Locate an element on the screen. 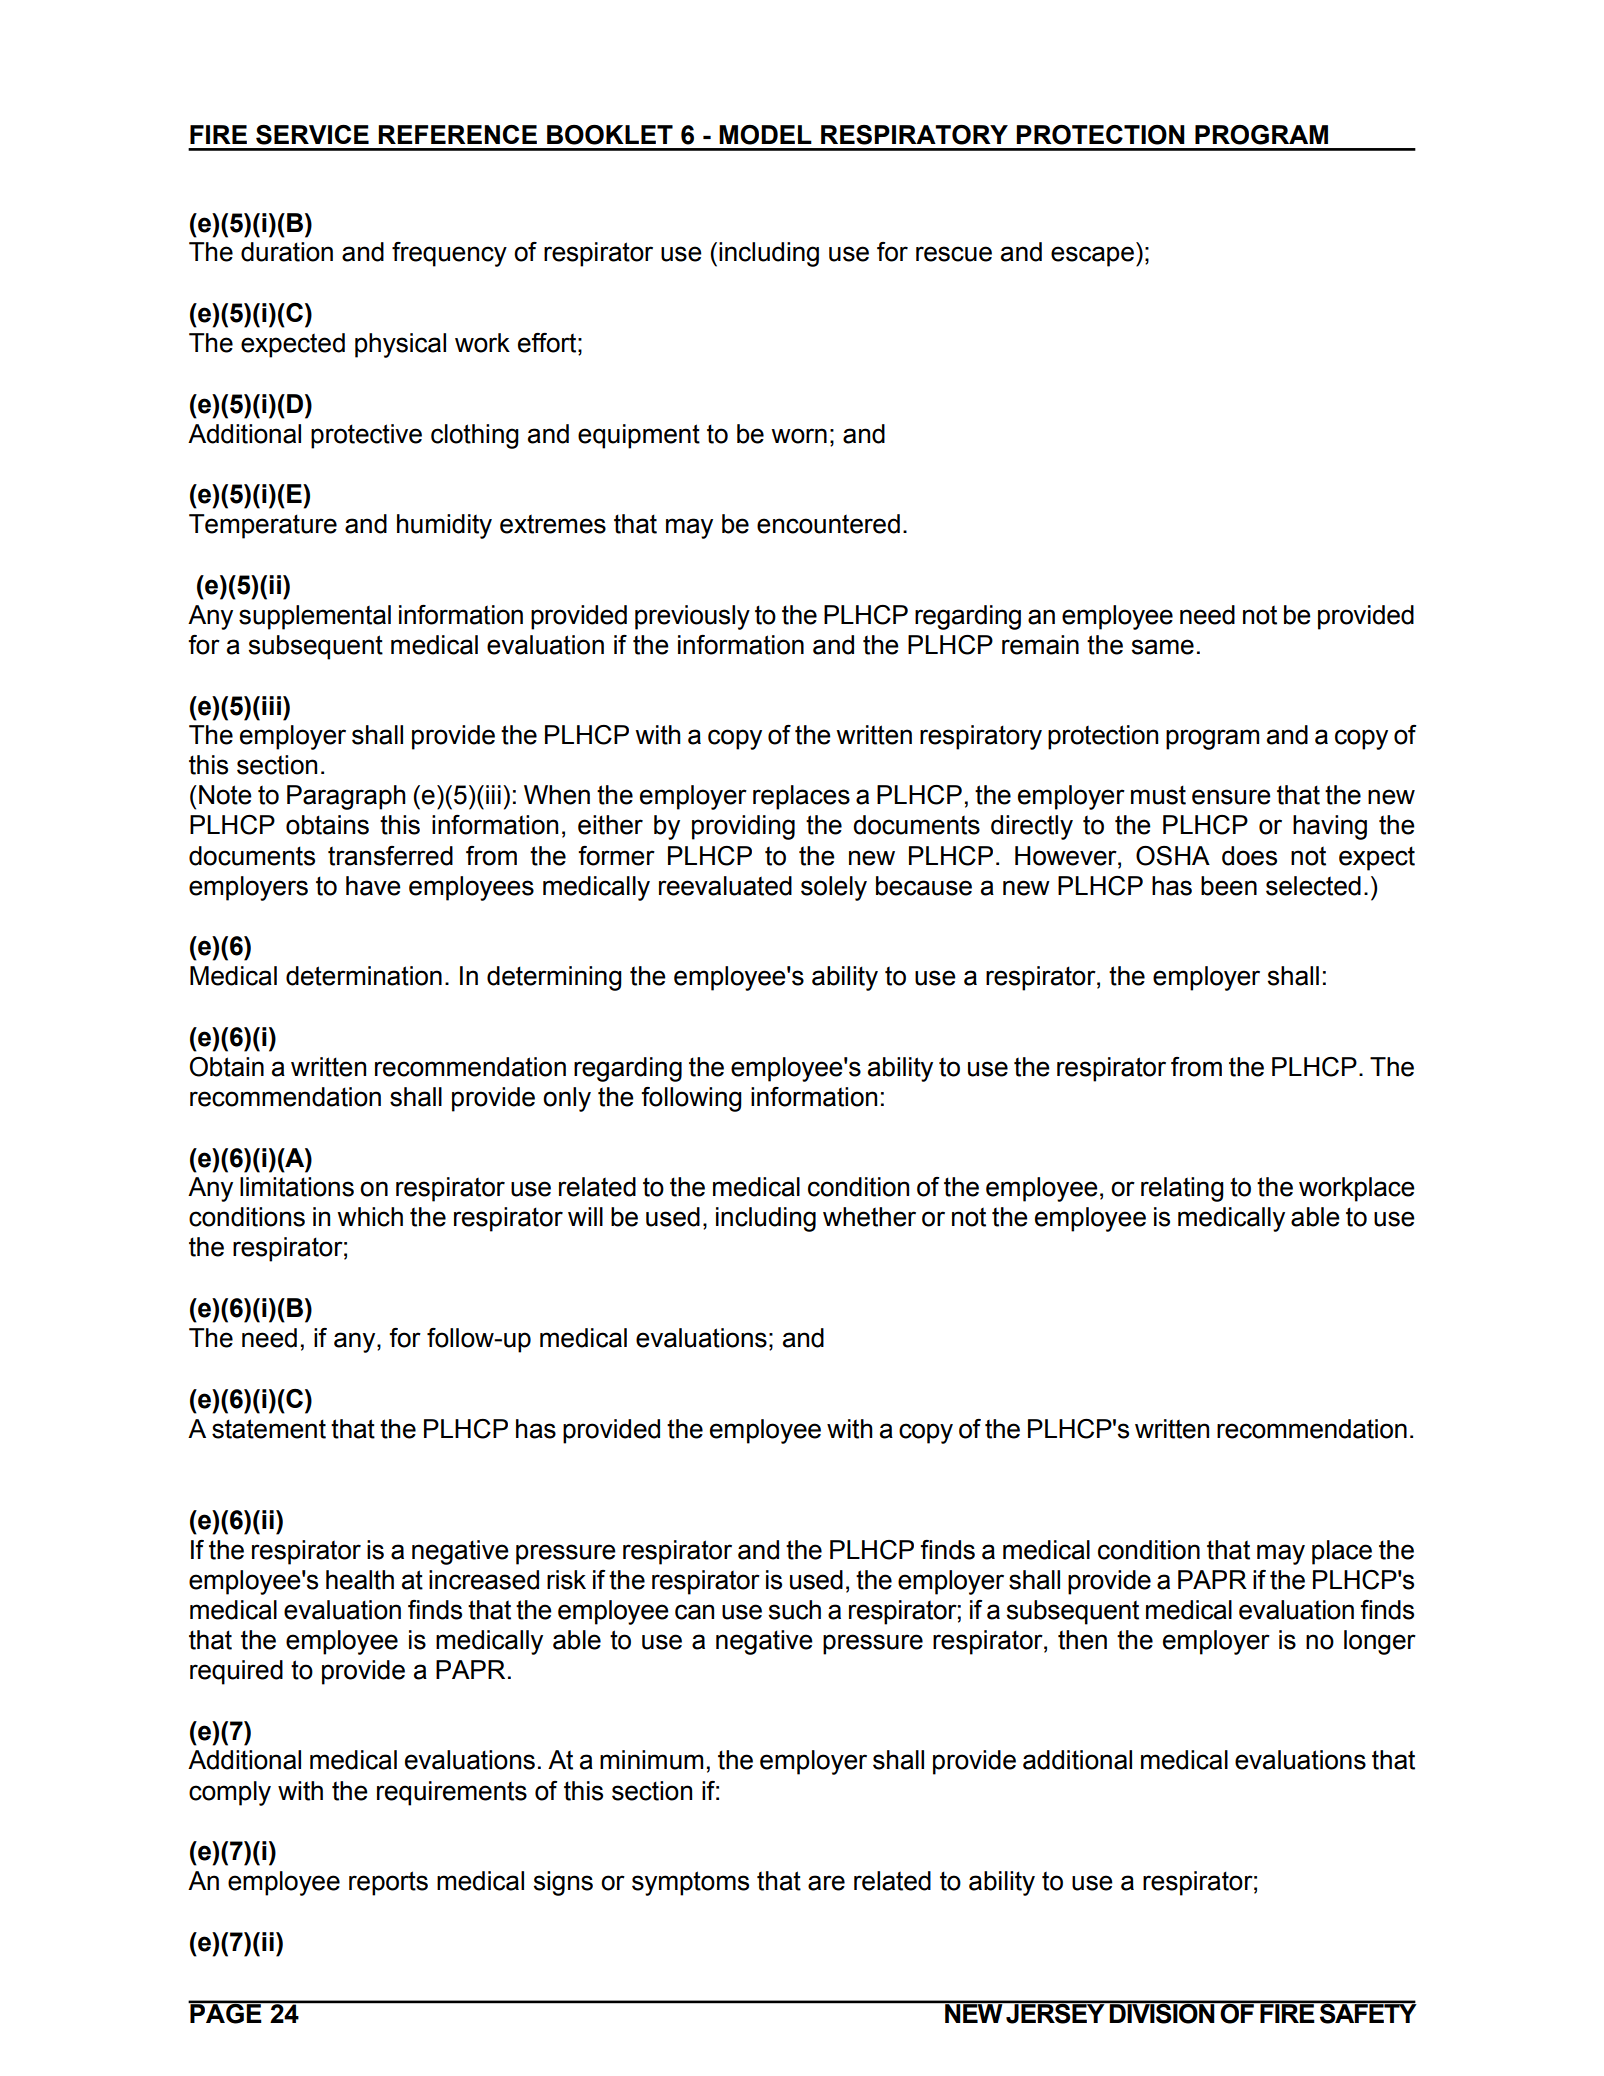  SERVICE is located at coordinates (312, 135).
